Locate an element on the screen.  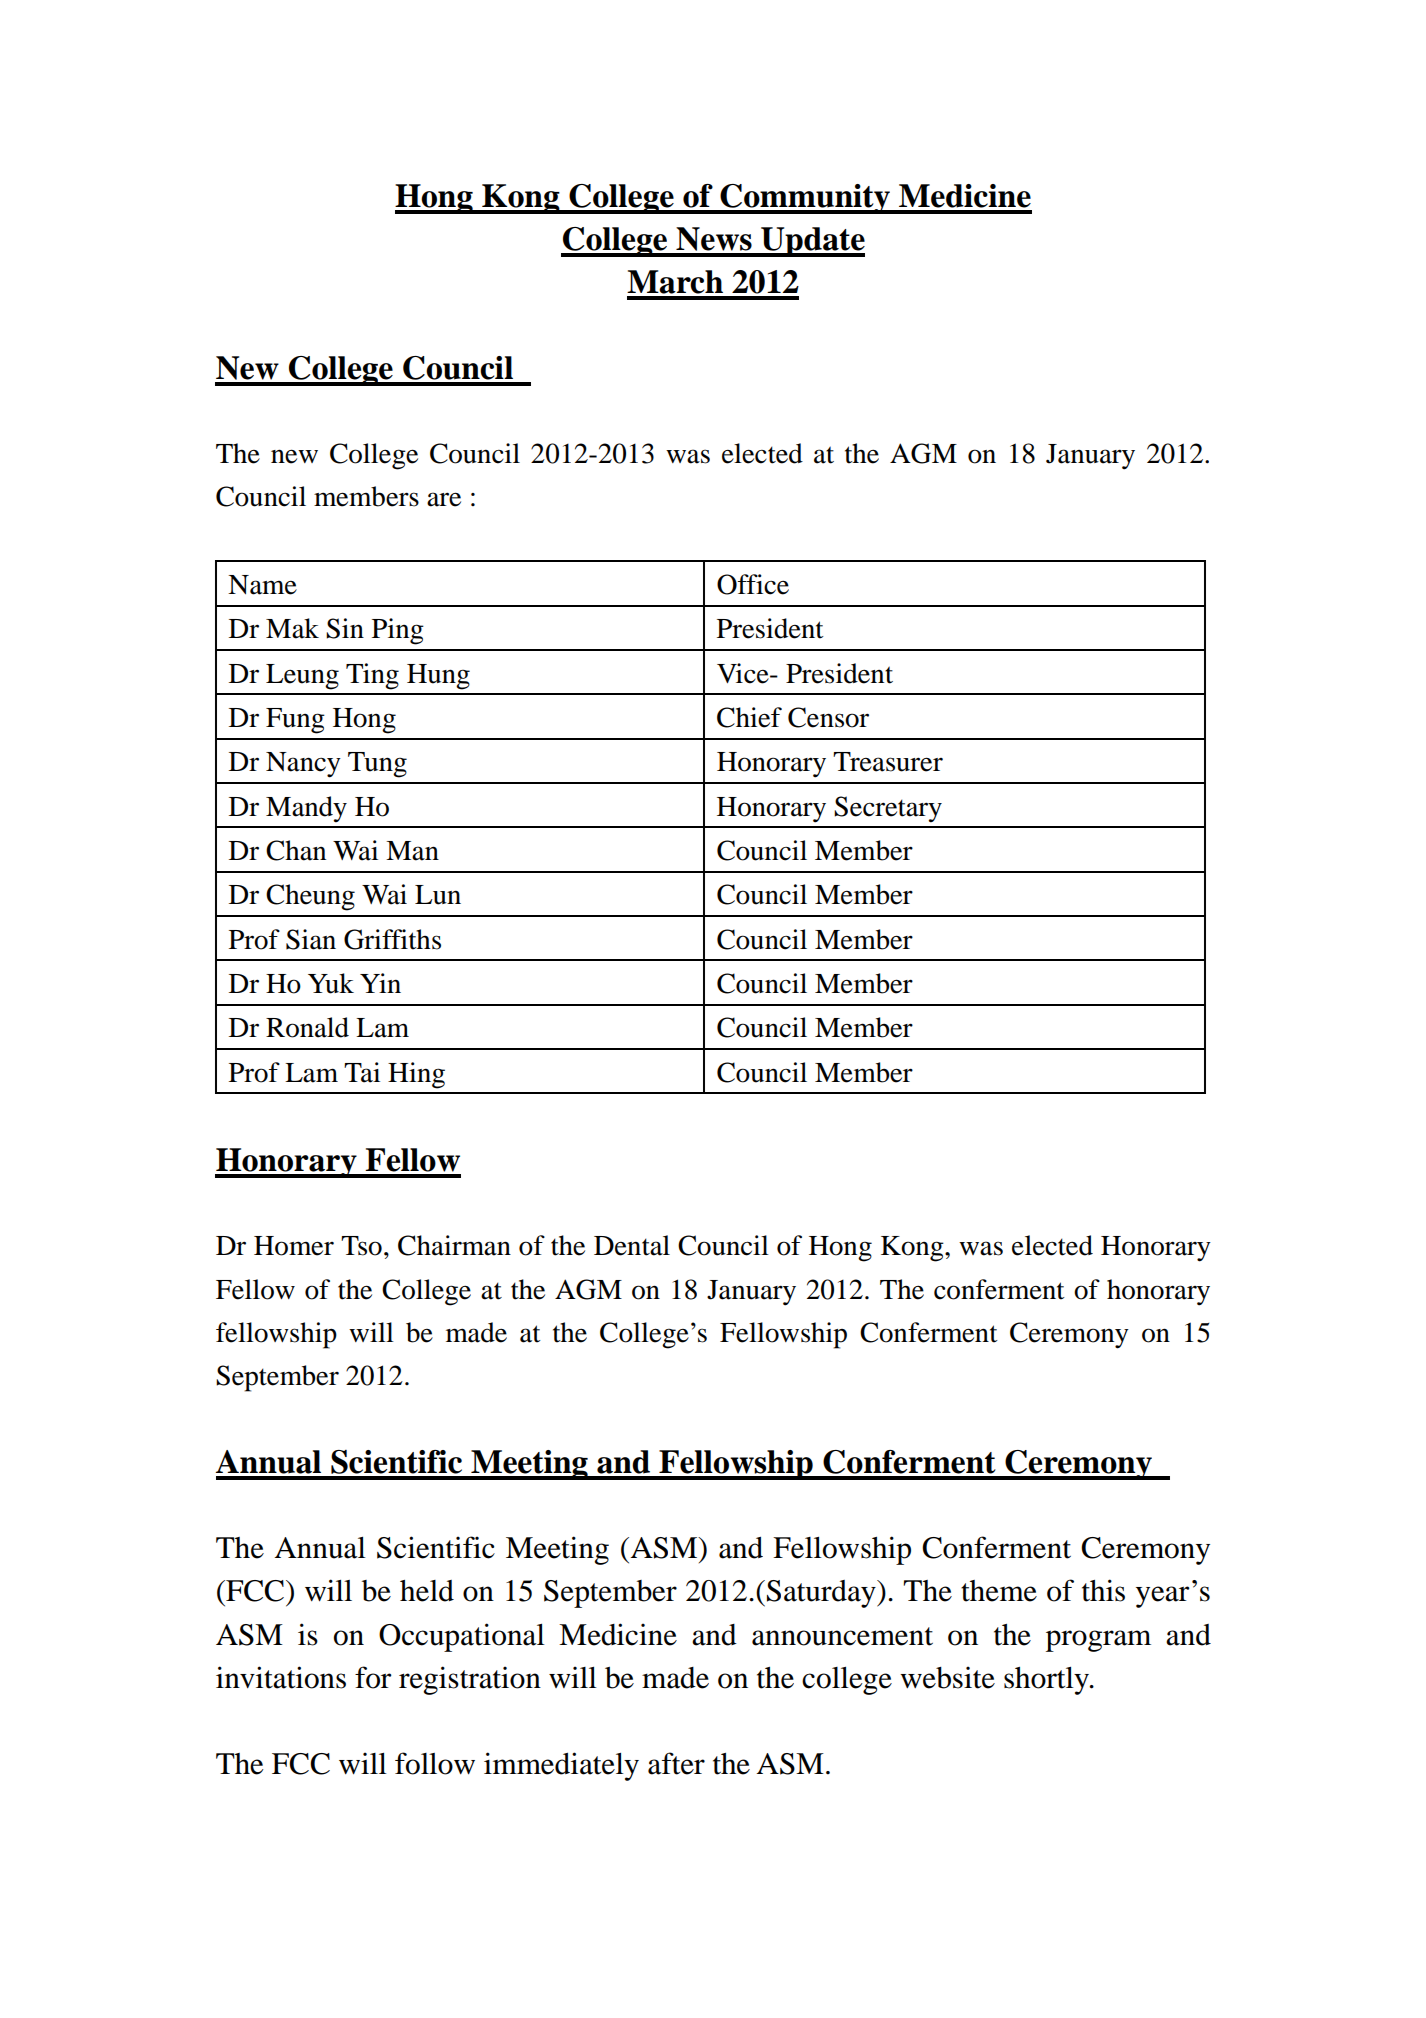
for is located at coordinates (373, 1677).
